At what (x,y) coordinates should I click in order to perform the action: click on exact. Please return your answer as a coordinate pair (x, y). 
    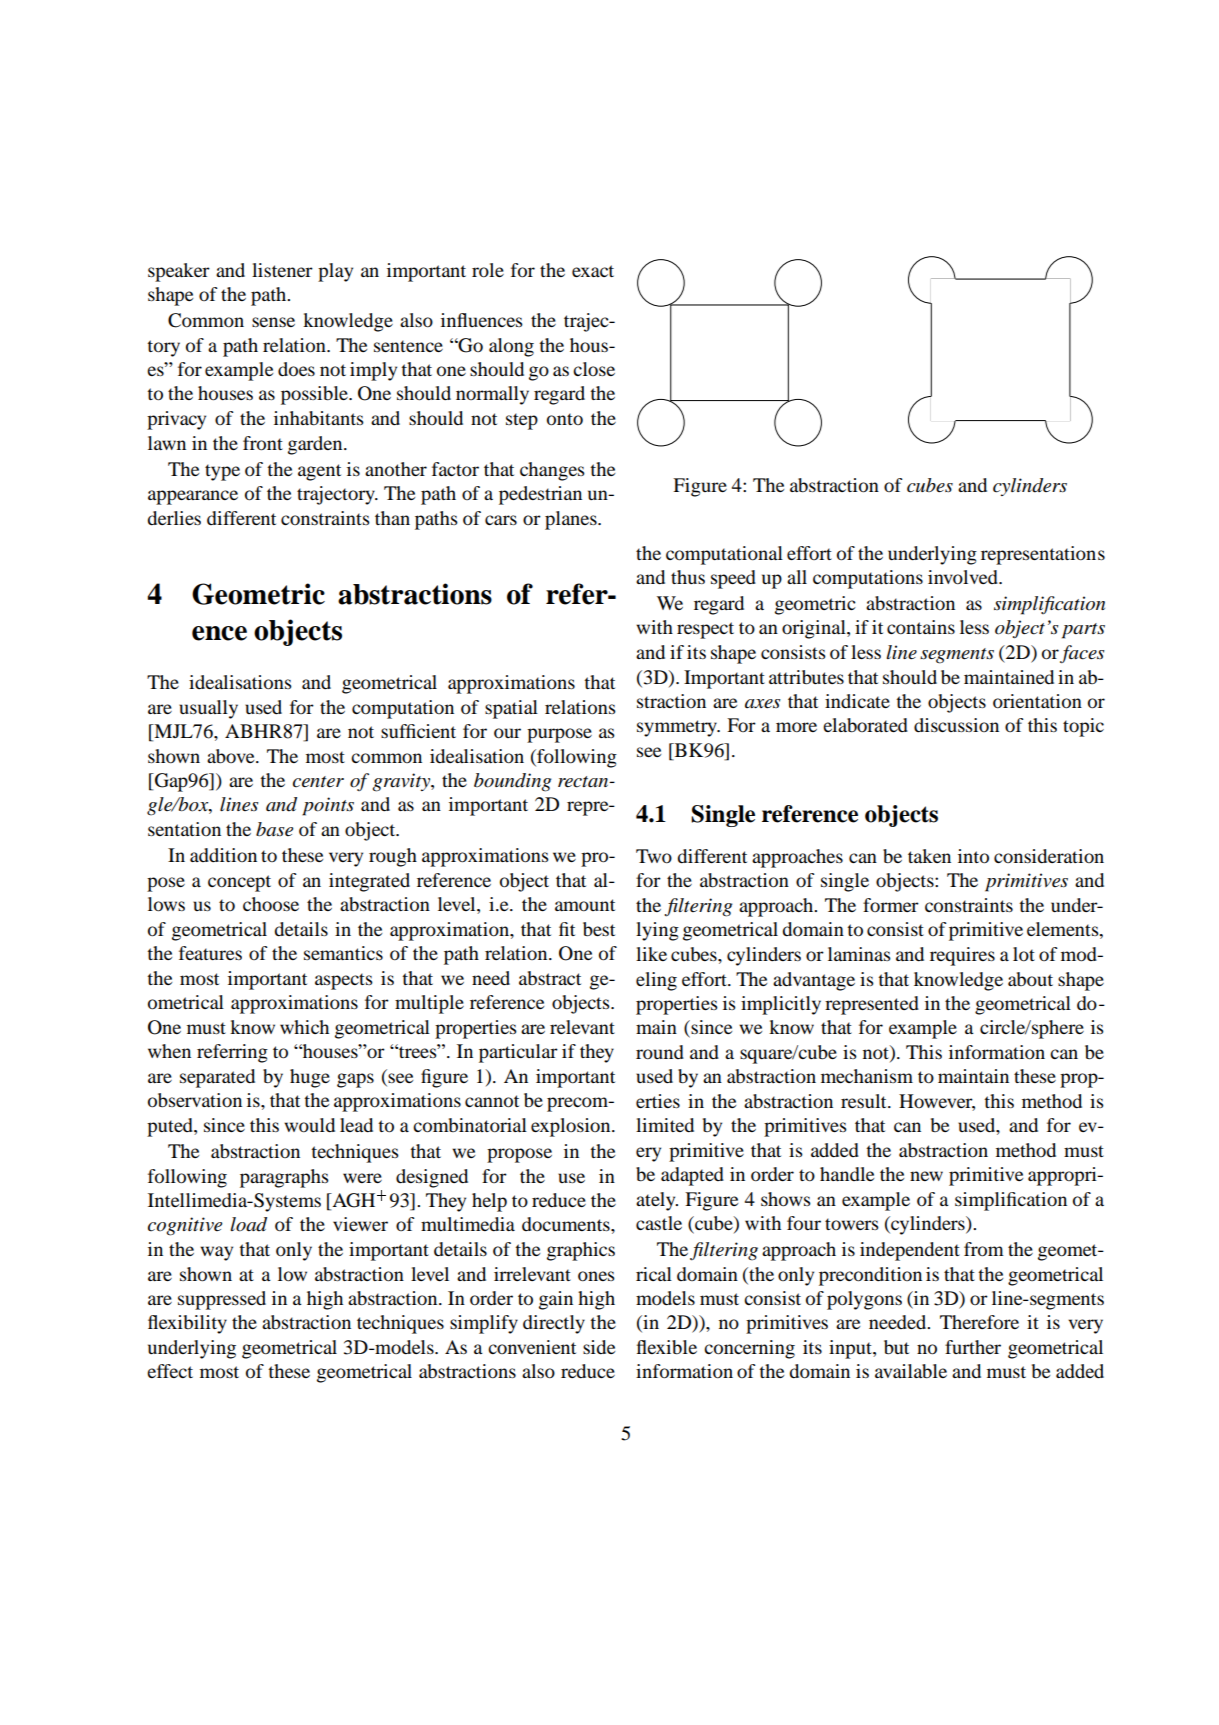
    Looking at the image, I should click on (593, 271).
